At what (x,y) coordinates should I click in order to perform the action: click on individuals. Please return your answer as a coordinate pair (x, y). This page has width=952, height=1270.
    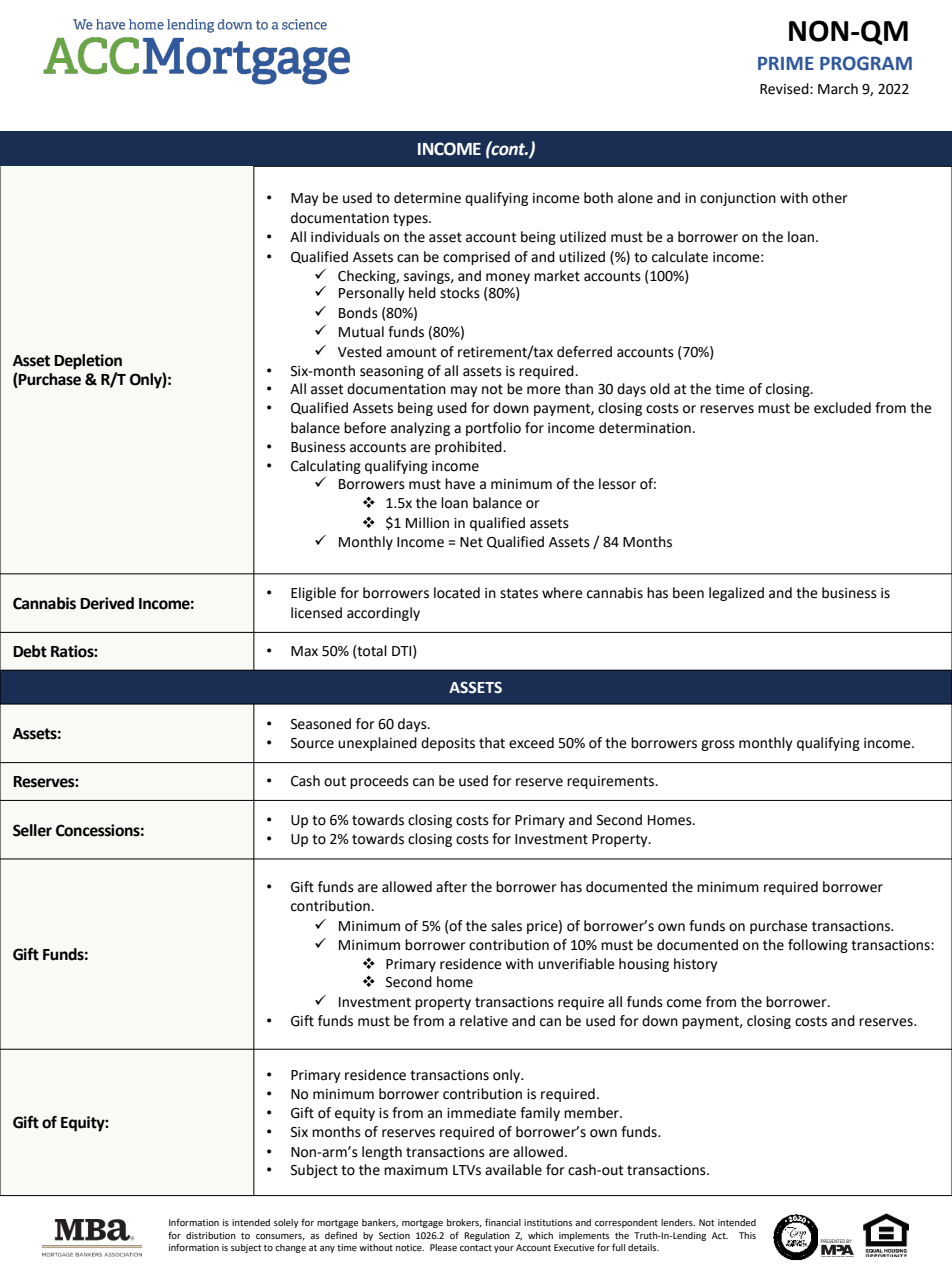
    Looking at the image, I should click on (345, 237).
